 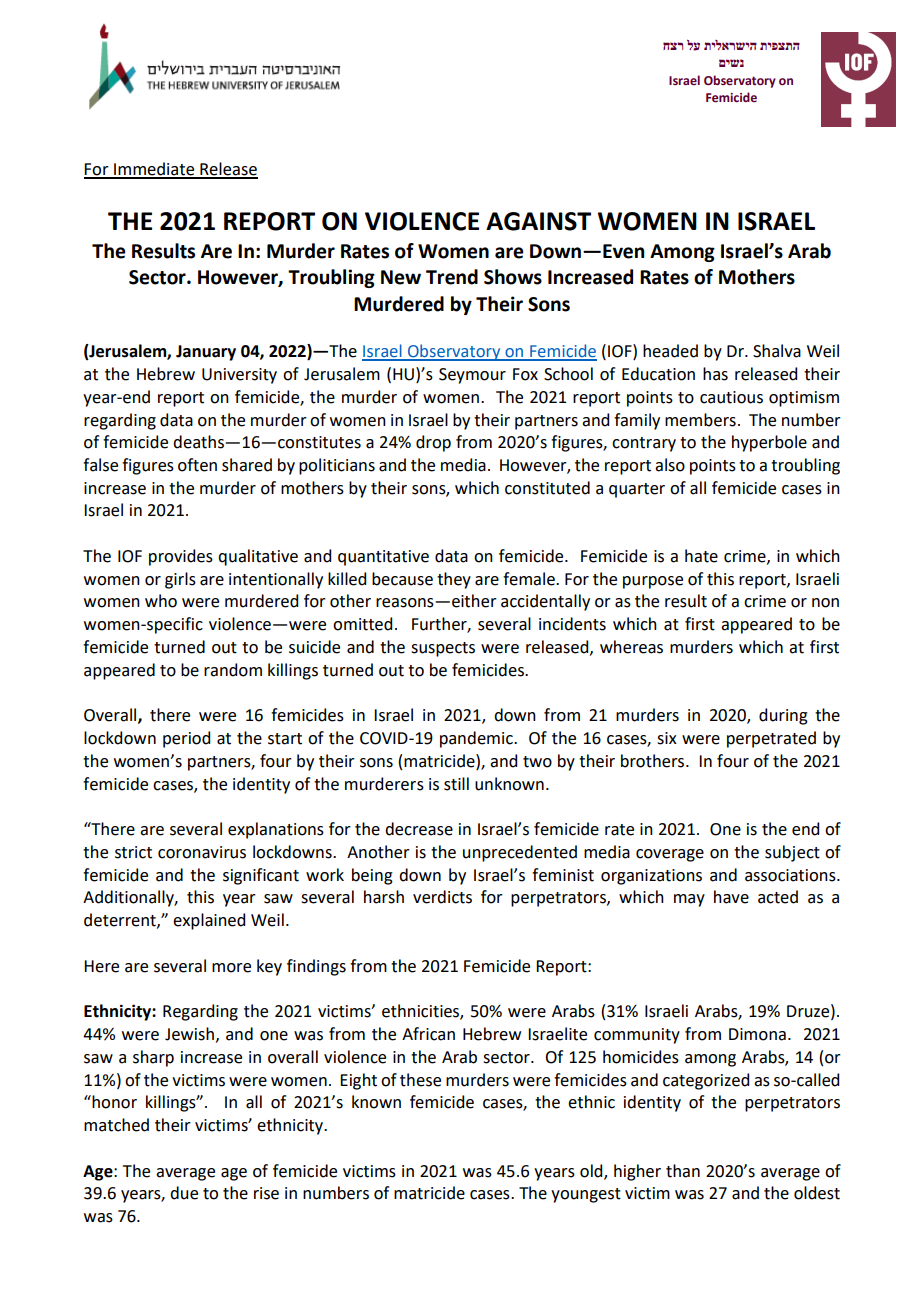 I want to click on Trend, so click(x=452, y=277).
